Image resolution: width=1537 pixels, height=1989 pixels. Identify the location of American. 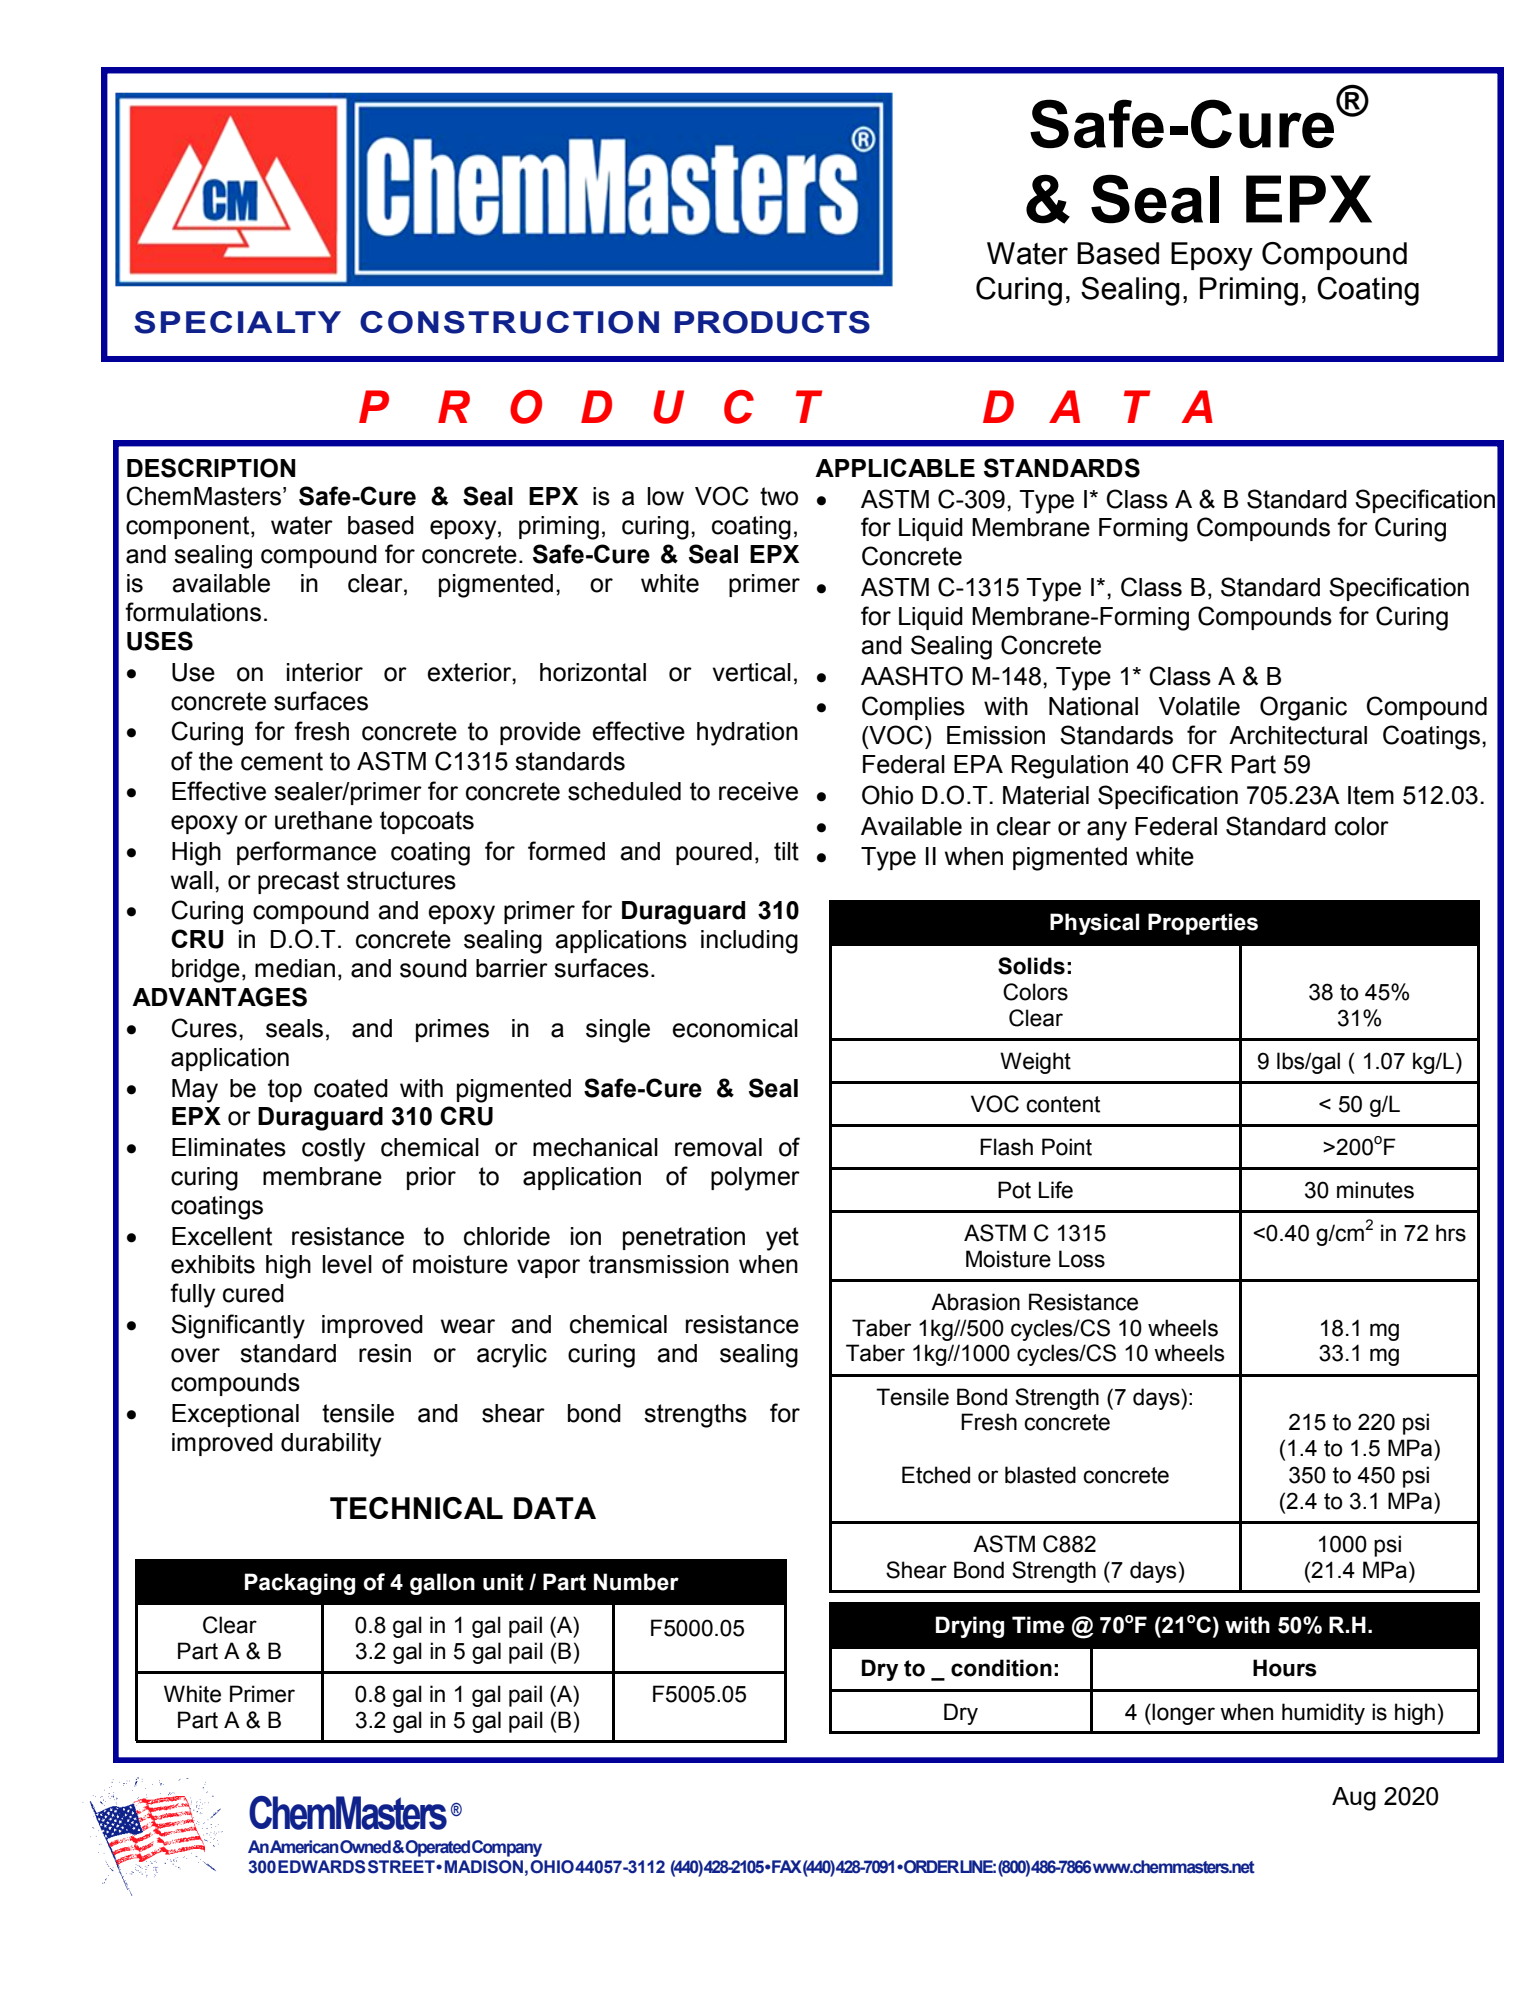
(304, 1847).
